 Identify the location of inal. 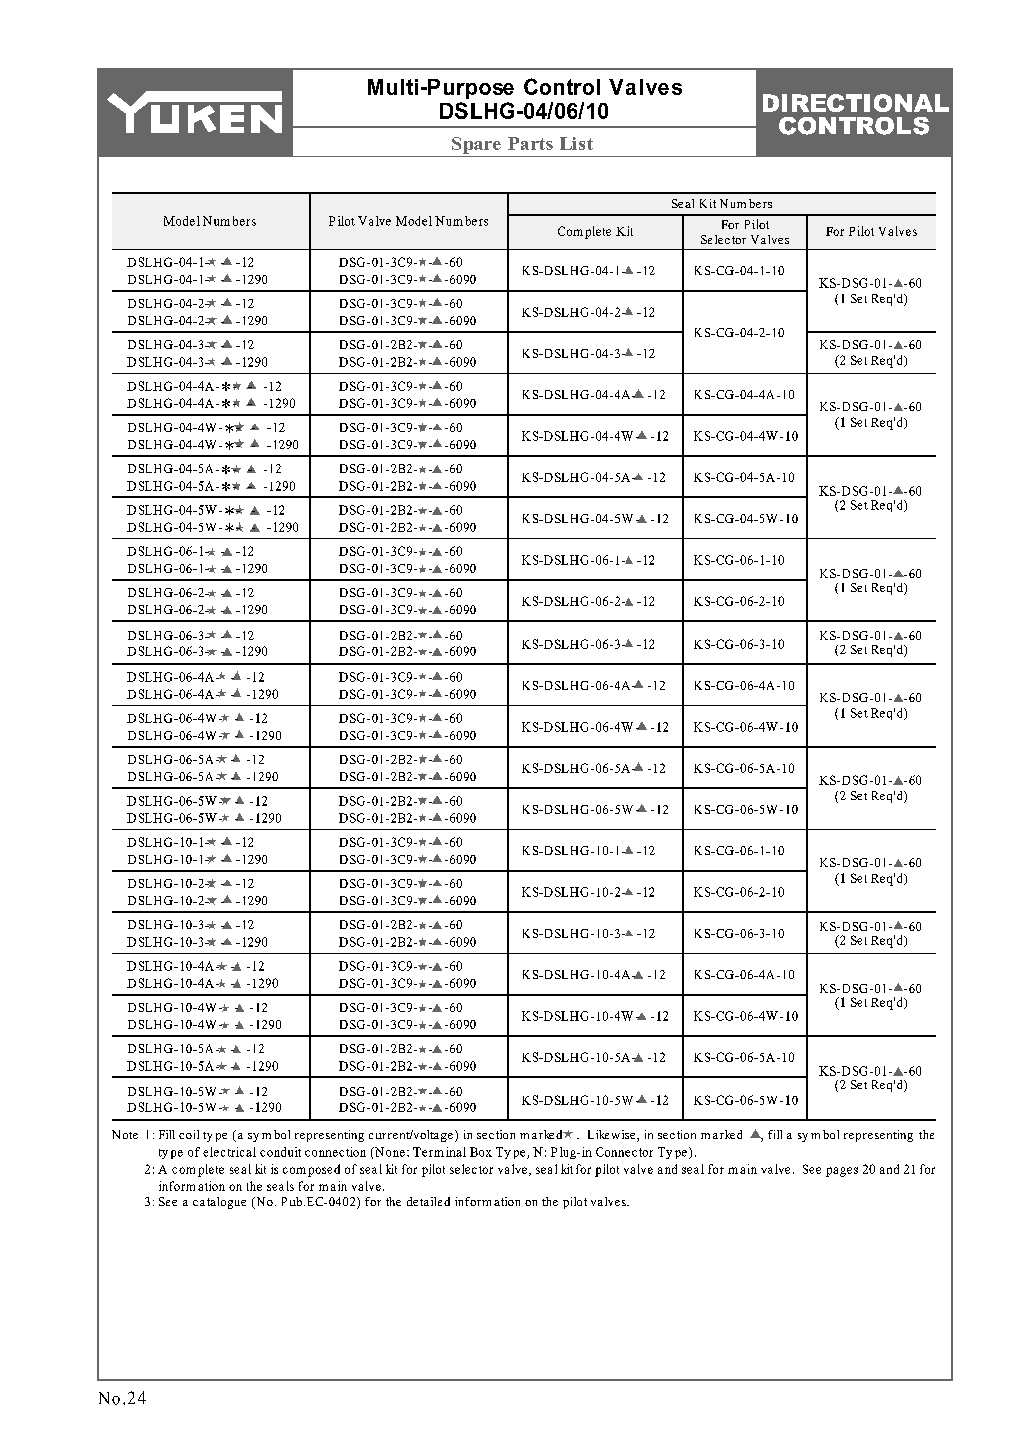
(456, 1152).
